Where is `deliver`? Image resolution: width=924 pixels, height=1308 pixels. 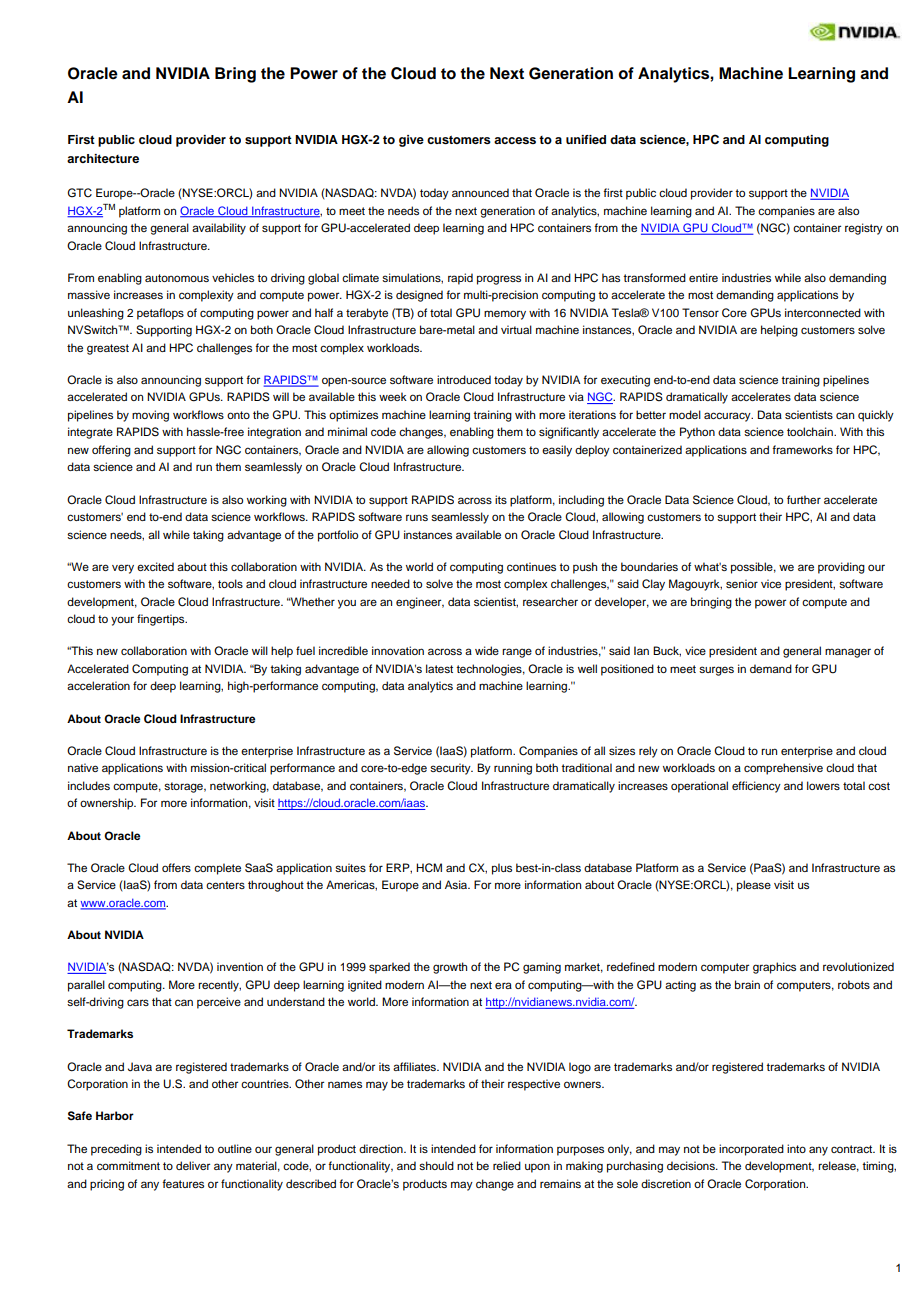
deliver is located at coordinates (193, 1165).
